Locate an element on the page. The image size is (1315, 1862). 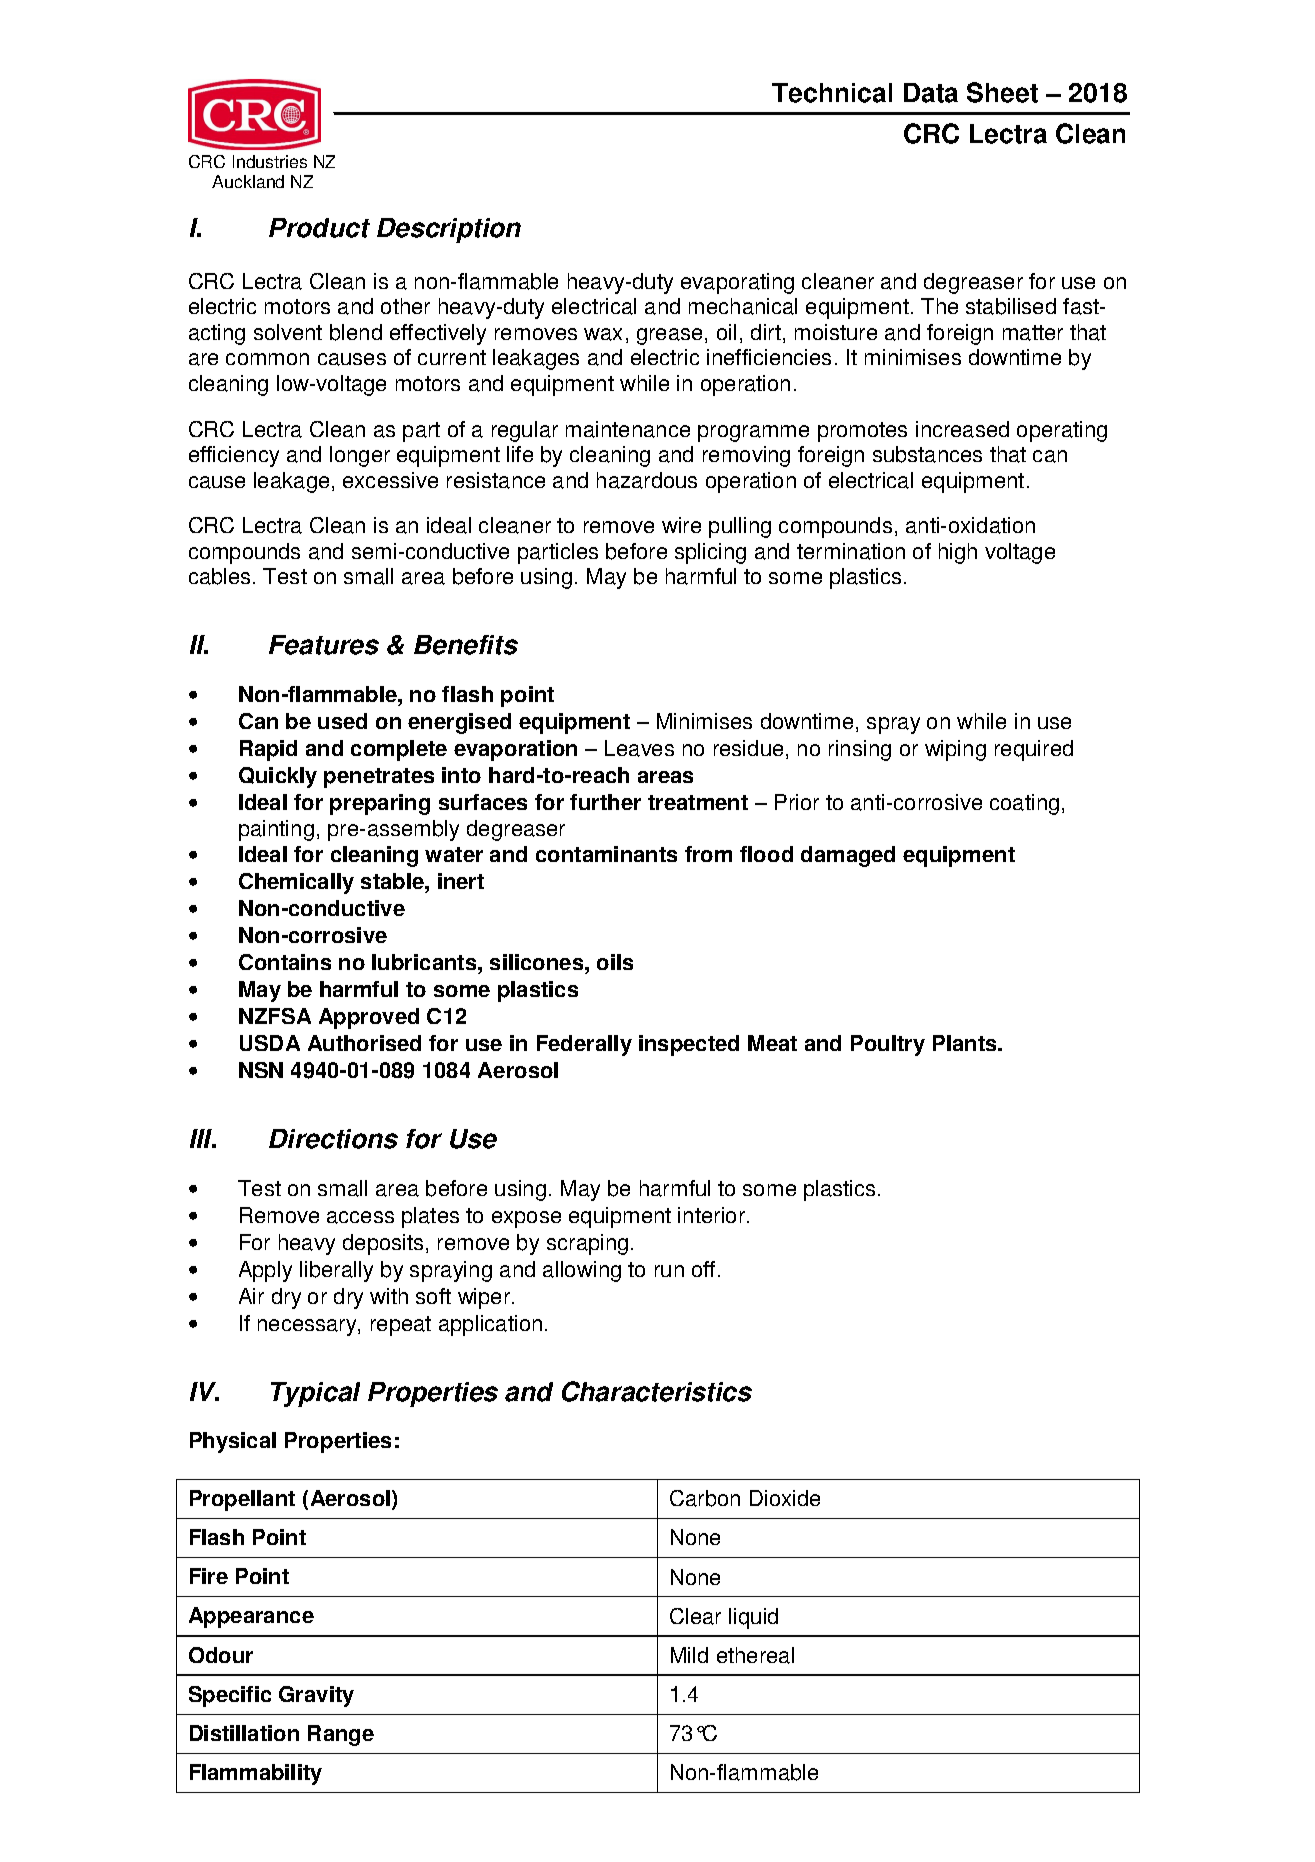
Gravity is located at coordinates (316, 1696).
